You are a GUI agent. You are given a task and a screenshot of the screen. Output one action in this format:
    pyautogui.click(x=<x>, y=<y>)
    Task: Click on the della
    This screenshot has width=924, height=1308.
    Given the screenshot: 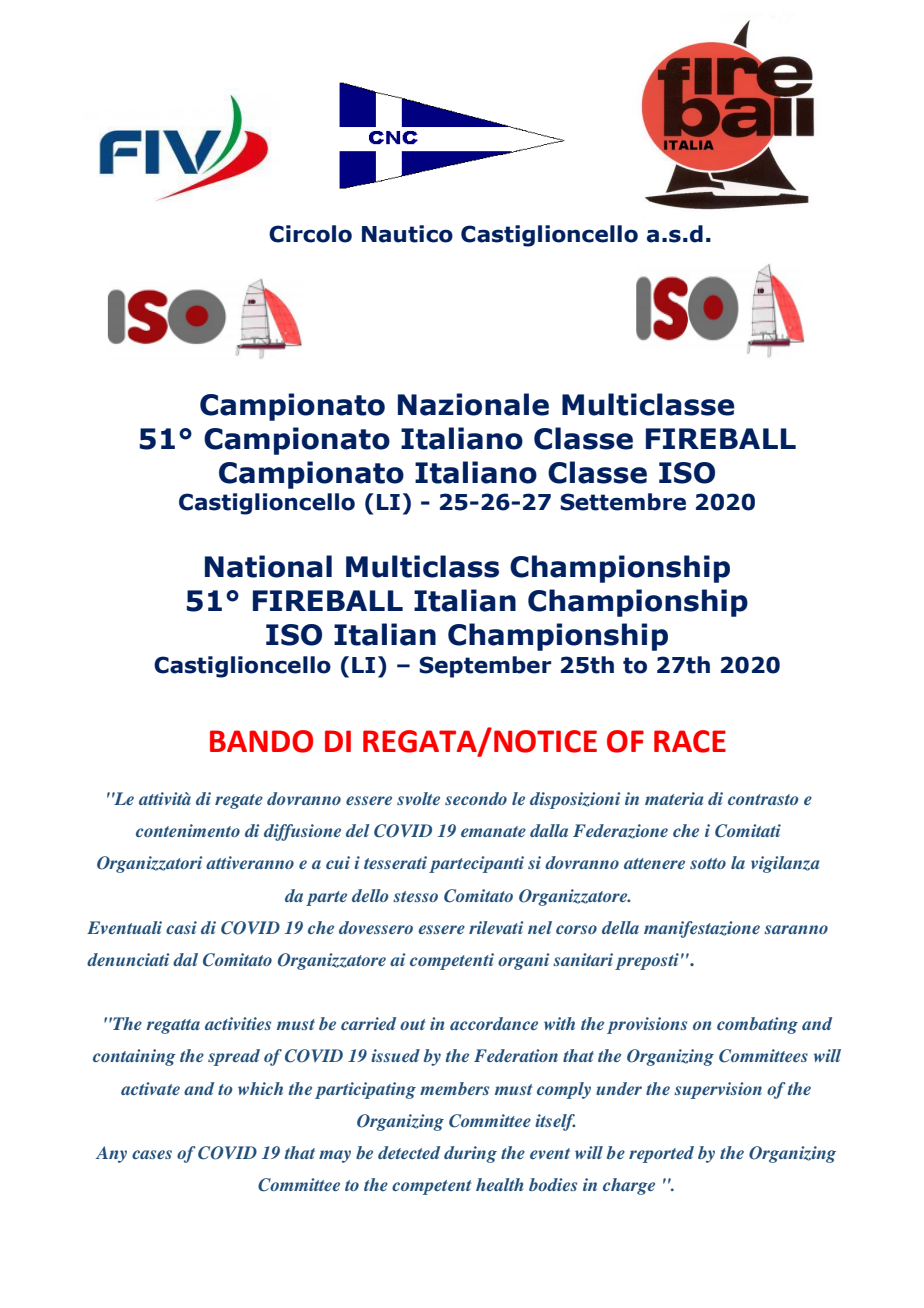 What is the action you would take?
    pyautogui.click(x=620, y=927)
